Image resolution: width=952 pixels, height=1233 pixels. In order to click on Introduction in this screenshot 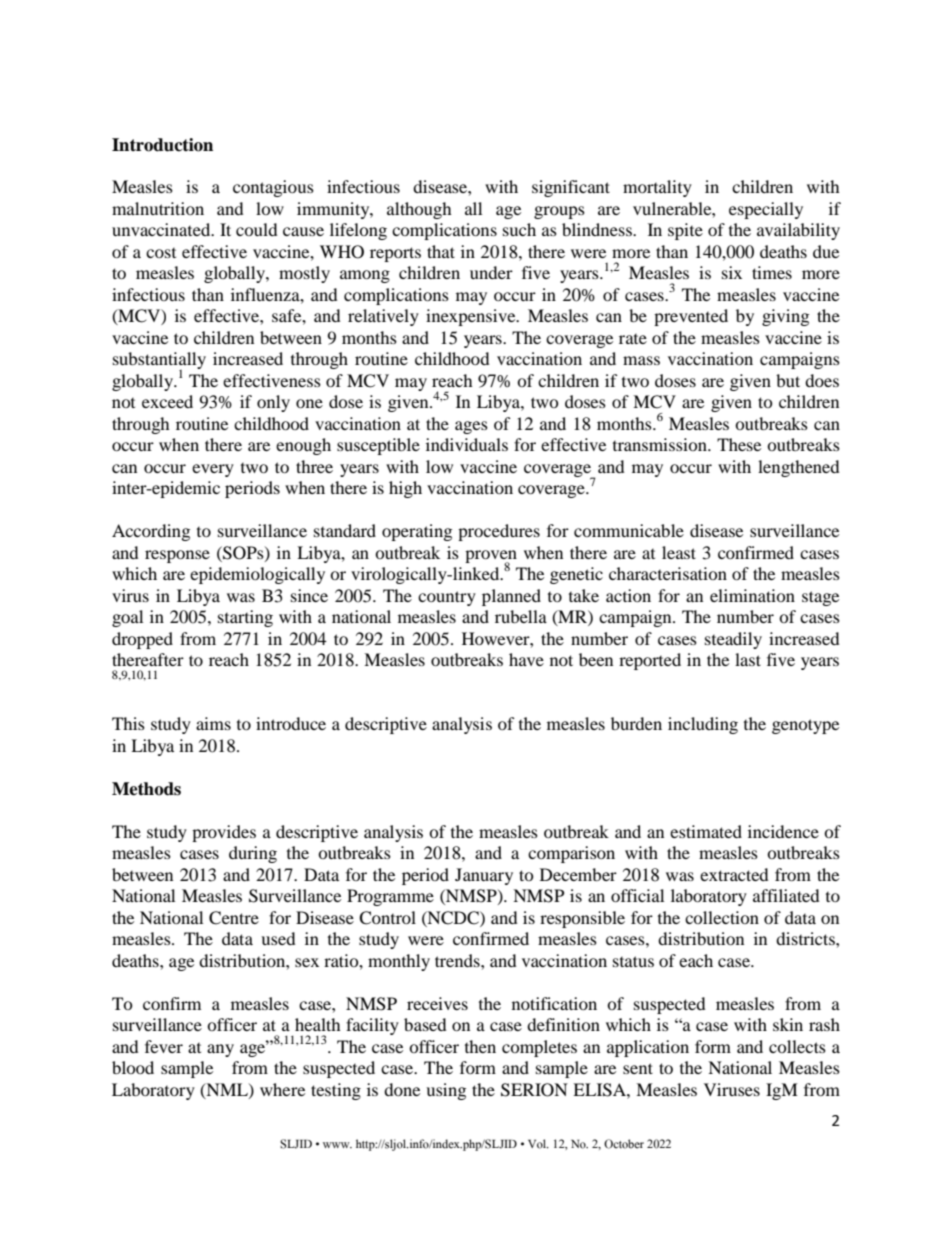, I will do `click(162, 145)`.
